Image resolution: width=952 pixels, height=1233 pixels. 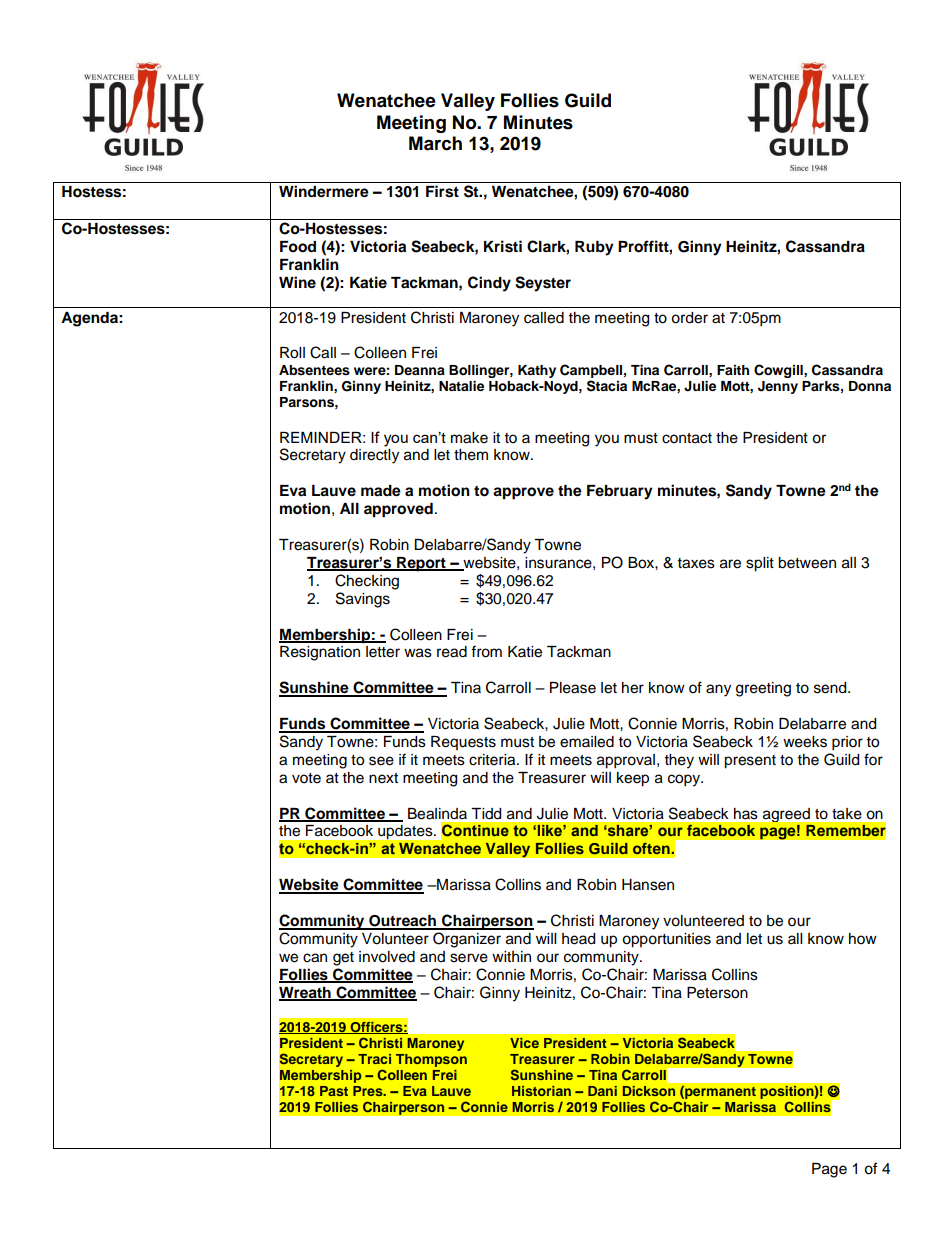 What do you see at coordinates (602, 1091) in the screenshot?
I see `Dani` at bounding box center [602, 1091].
